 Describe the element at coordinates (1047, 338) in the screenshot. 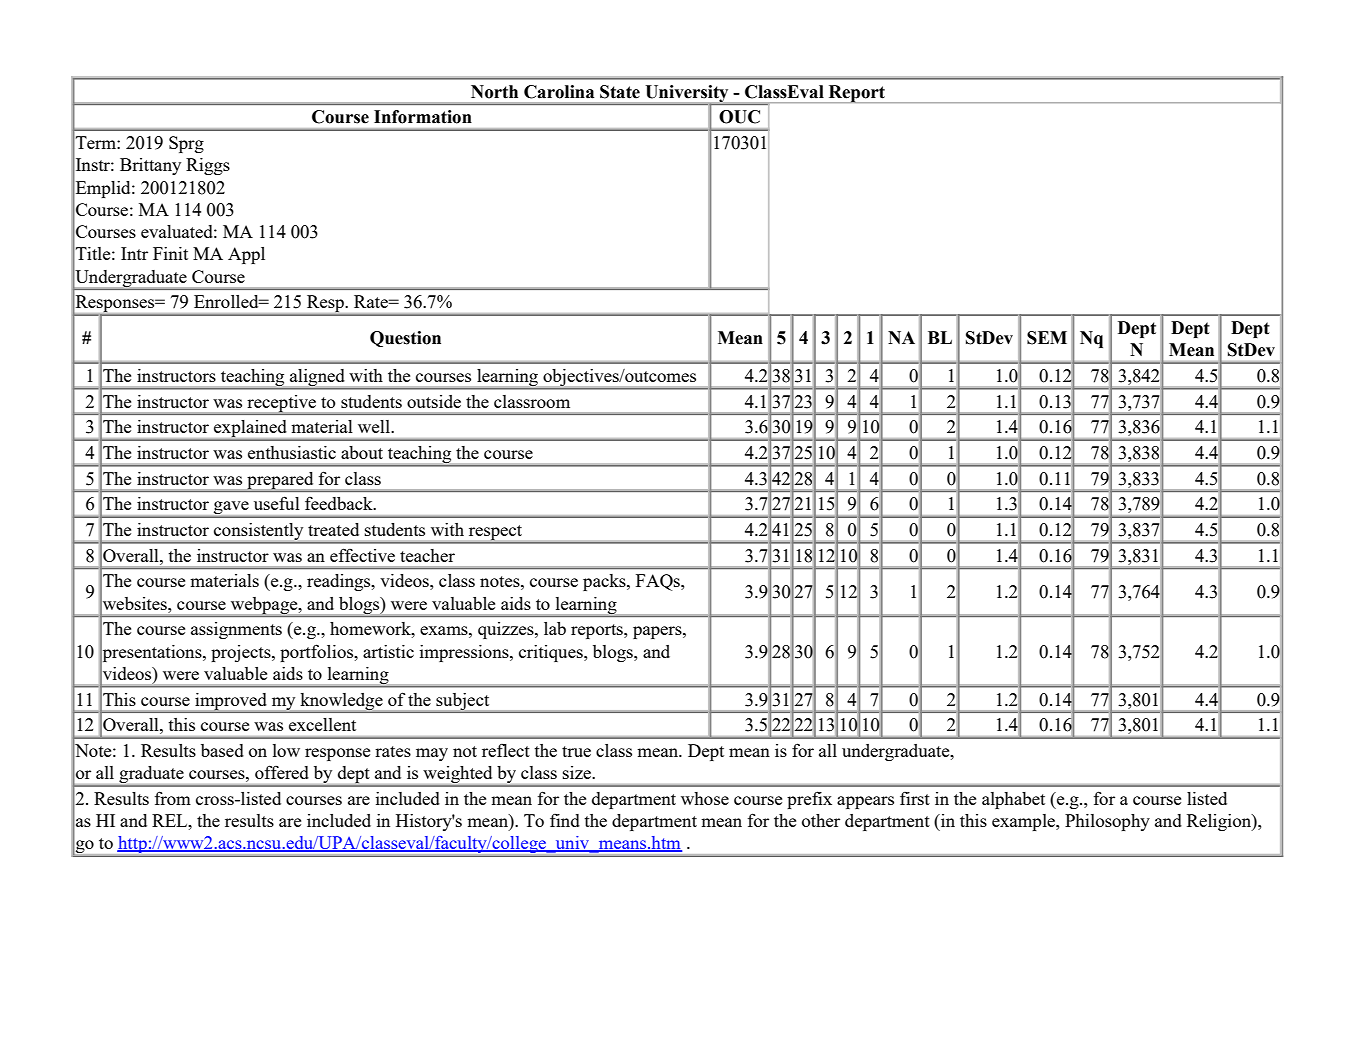

I see `SEM` at that location.
